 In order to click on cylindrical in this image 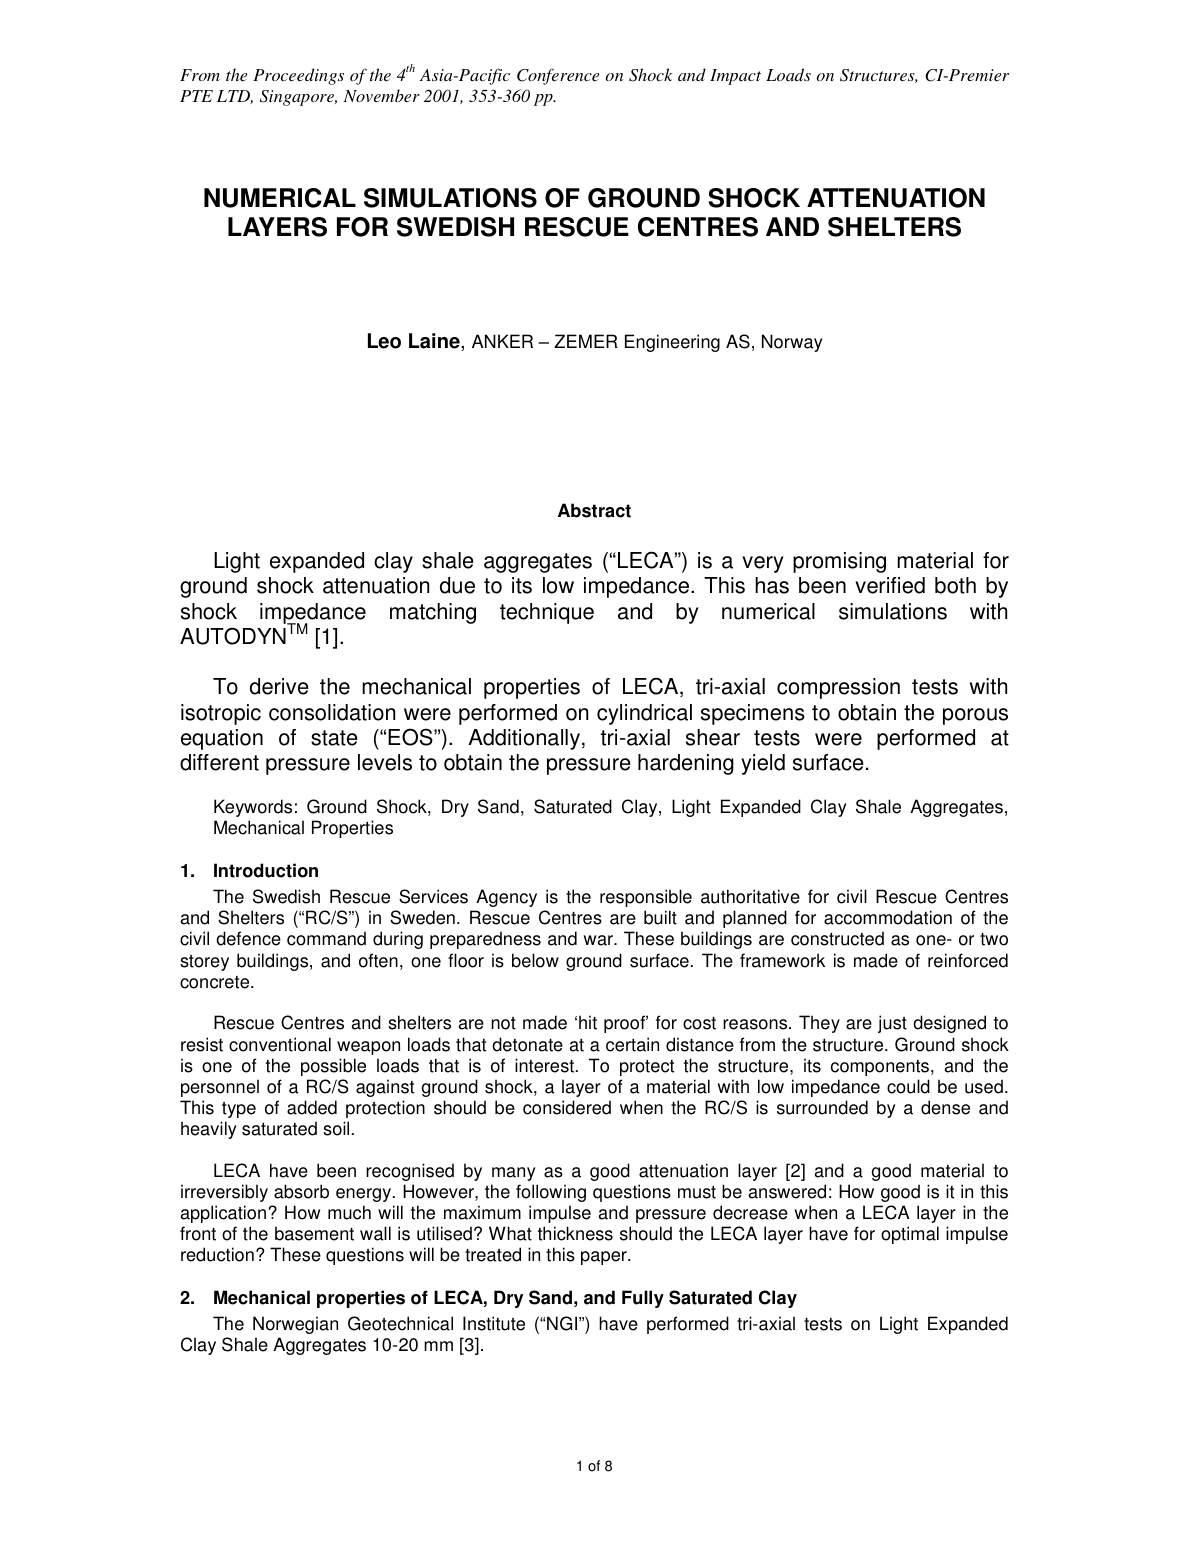, I will do `click(644, 714)`.
